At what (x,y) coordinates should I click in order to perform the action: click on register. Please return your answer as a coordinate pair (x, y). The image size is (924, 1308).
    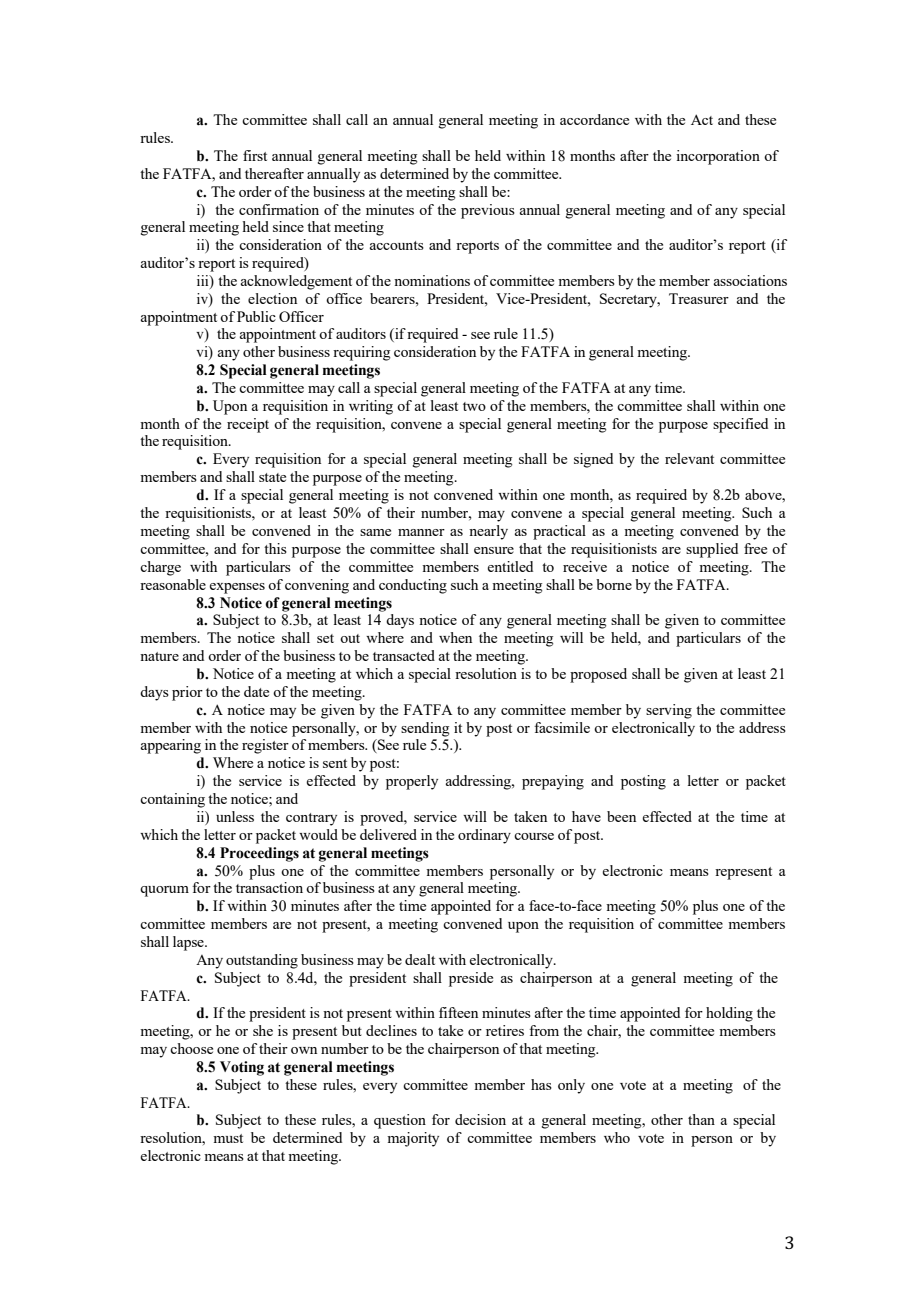
    Looking at the image, I should click on (265, 746).
